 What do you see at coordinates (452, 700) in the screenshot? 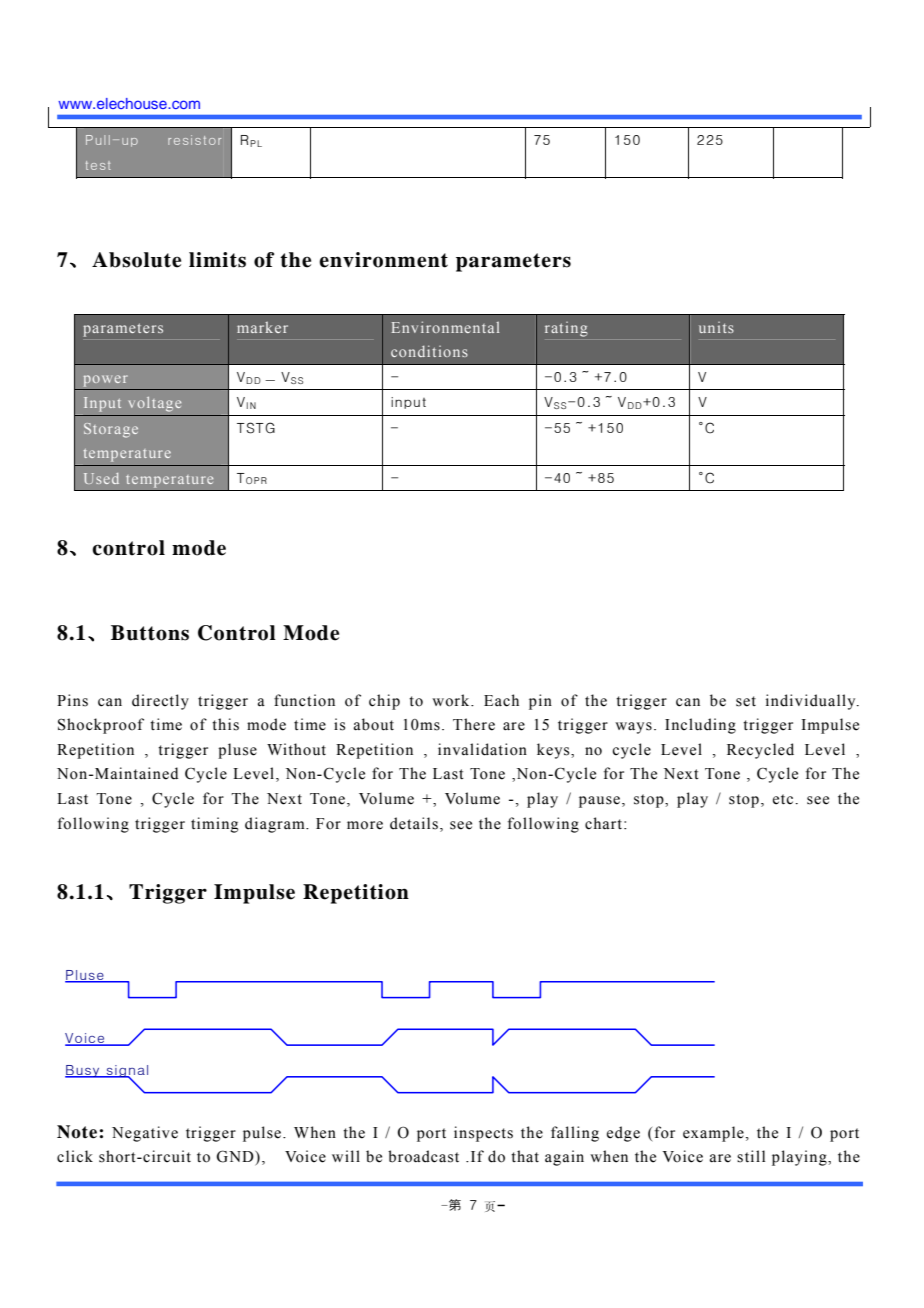
I see `work` at bounding box center [452, 700].
